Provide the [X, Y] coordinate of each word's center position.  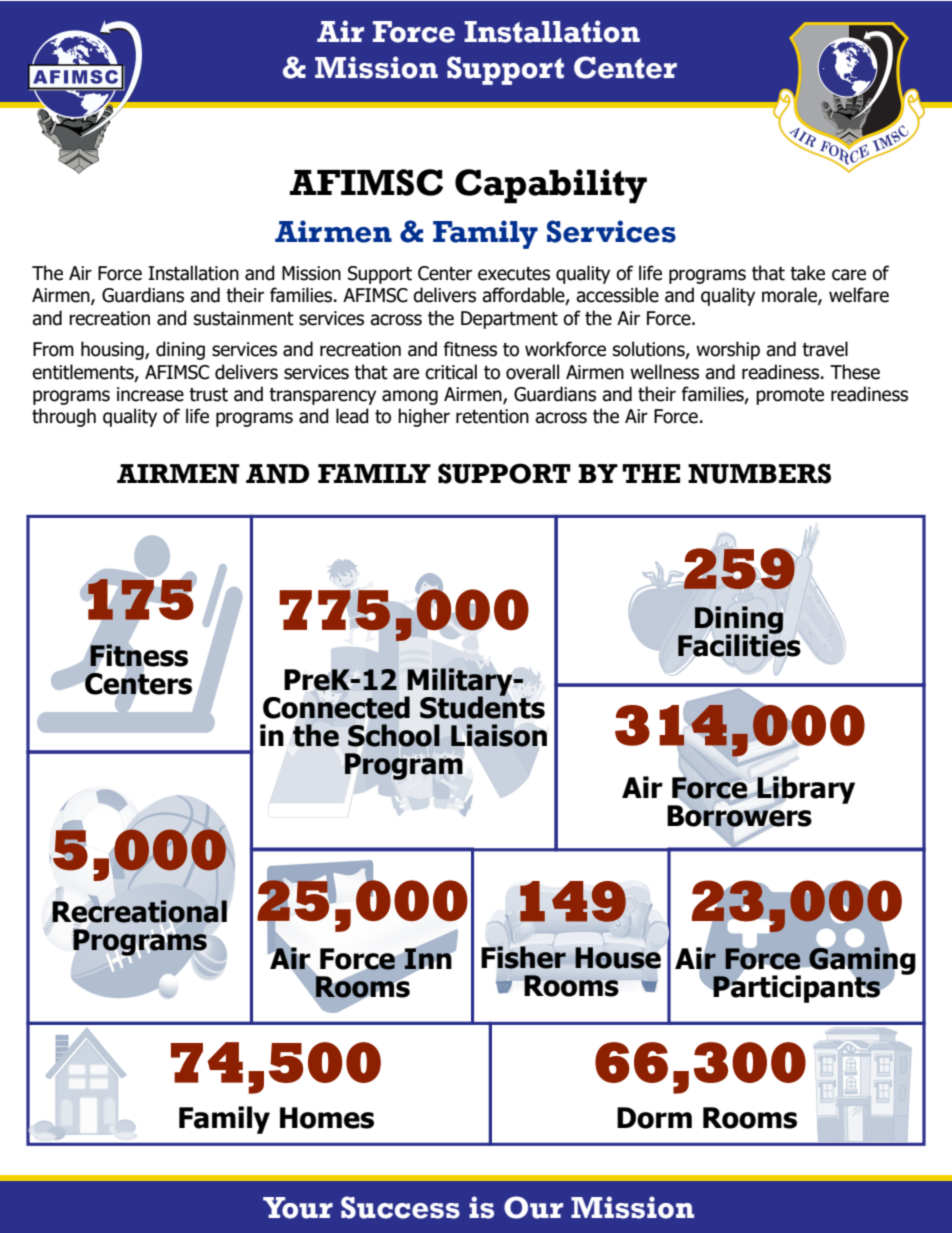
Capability [551, 186]
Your [298, 1208]
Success [400, 1207]
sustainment [244, 318]
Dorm [654, 1118]
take [807, 273]
